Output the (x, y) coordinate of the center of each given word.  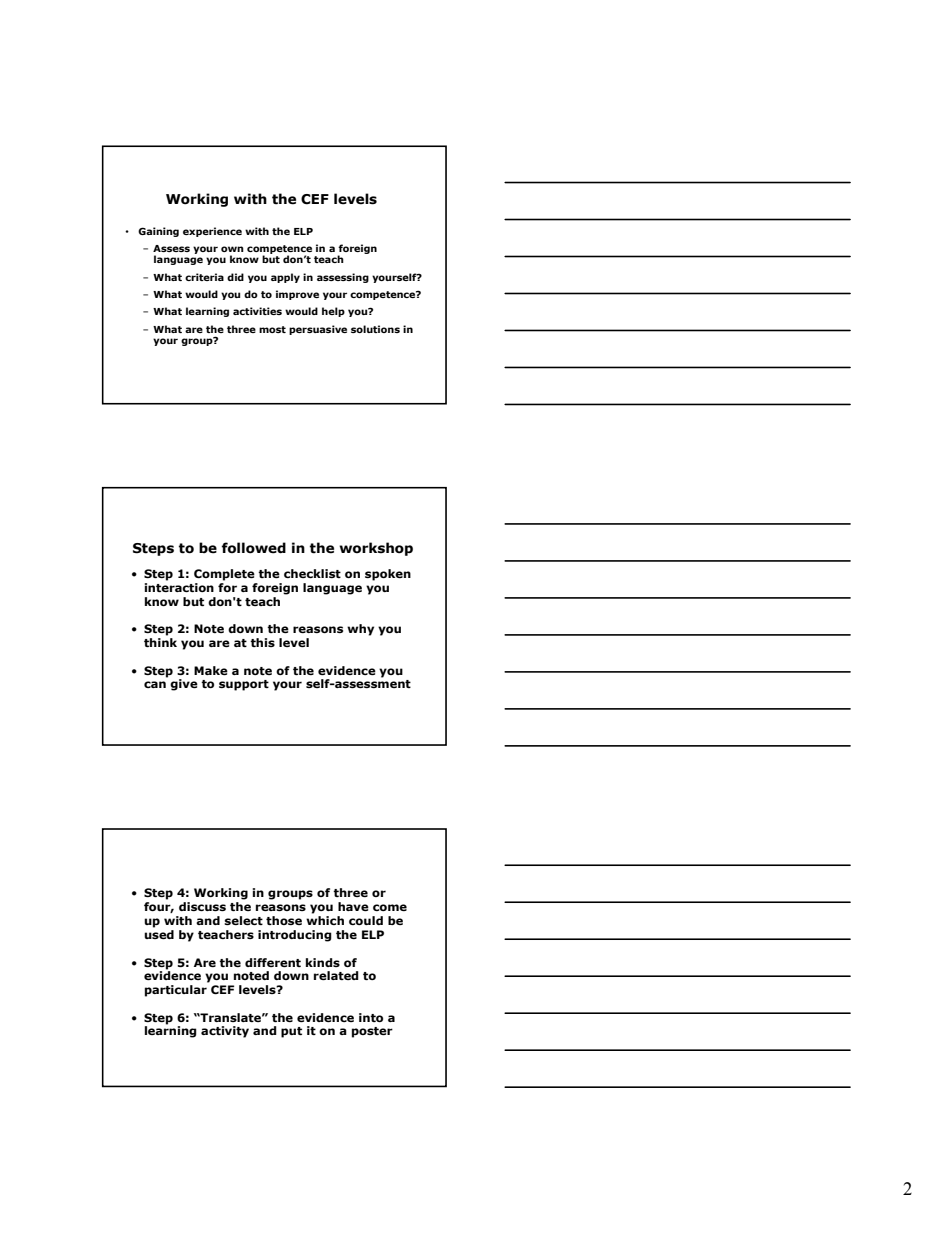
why (360, 630)
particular (176, 991)
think (160, 642)
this (262, 642)
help (333, 312)
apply (285, 278)
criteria (204, 277)
